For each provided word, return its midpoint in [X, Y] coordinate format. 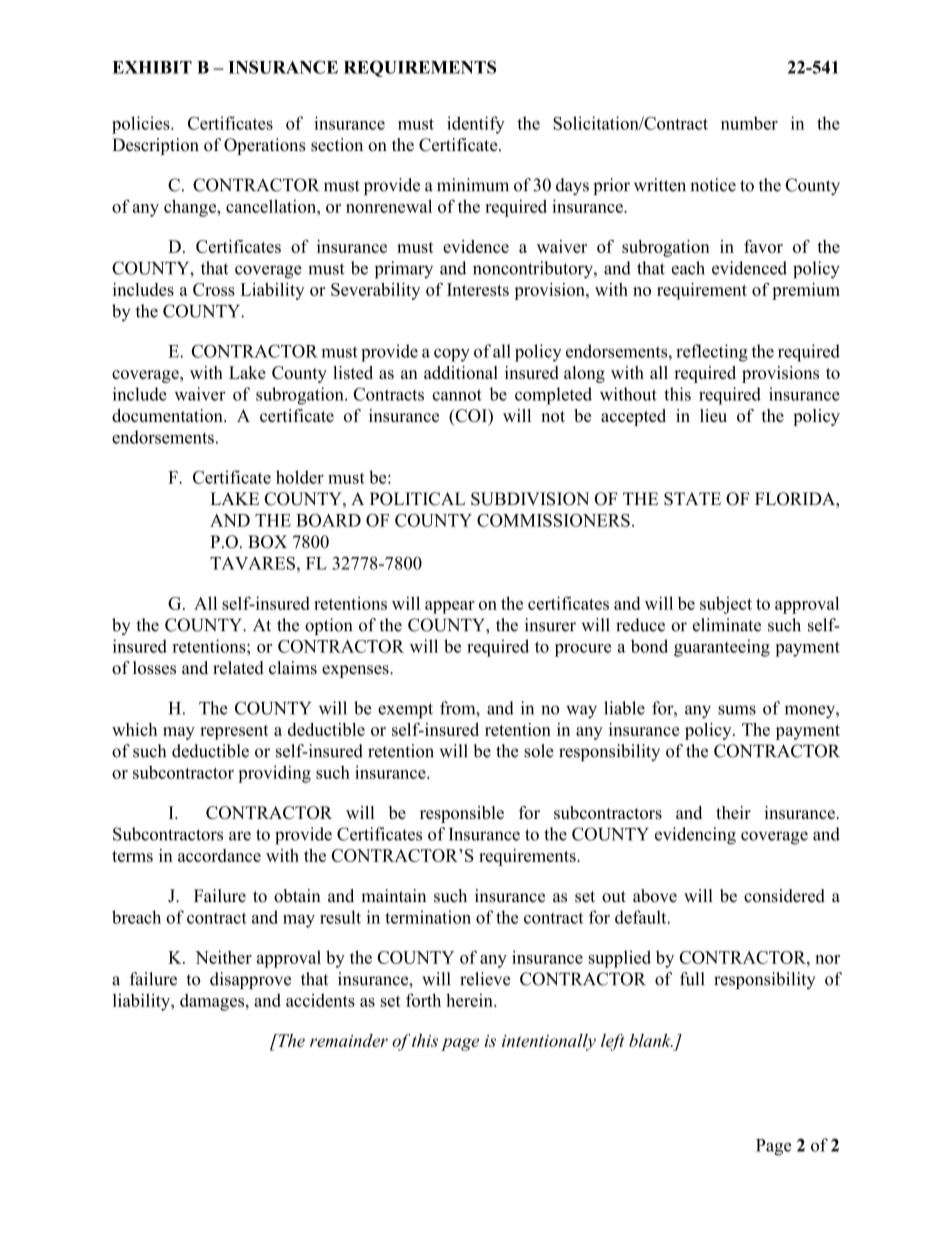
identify [476, 125]
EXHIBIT [152, 67]
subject [726, 605]
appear [450, 607]
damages [213, 1002]
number [749, 123]
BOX [267, 542]
